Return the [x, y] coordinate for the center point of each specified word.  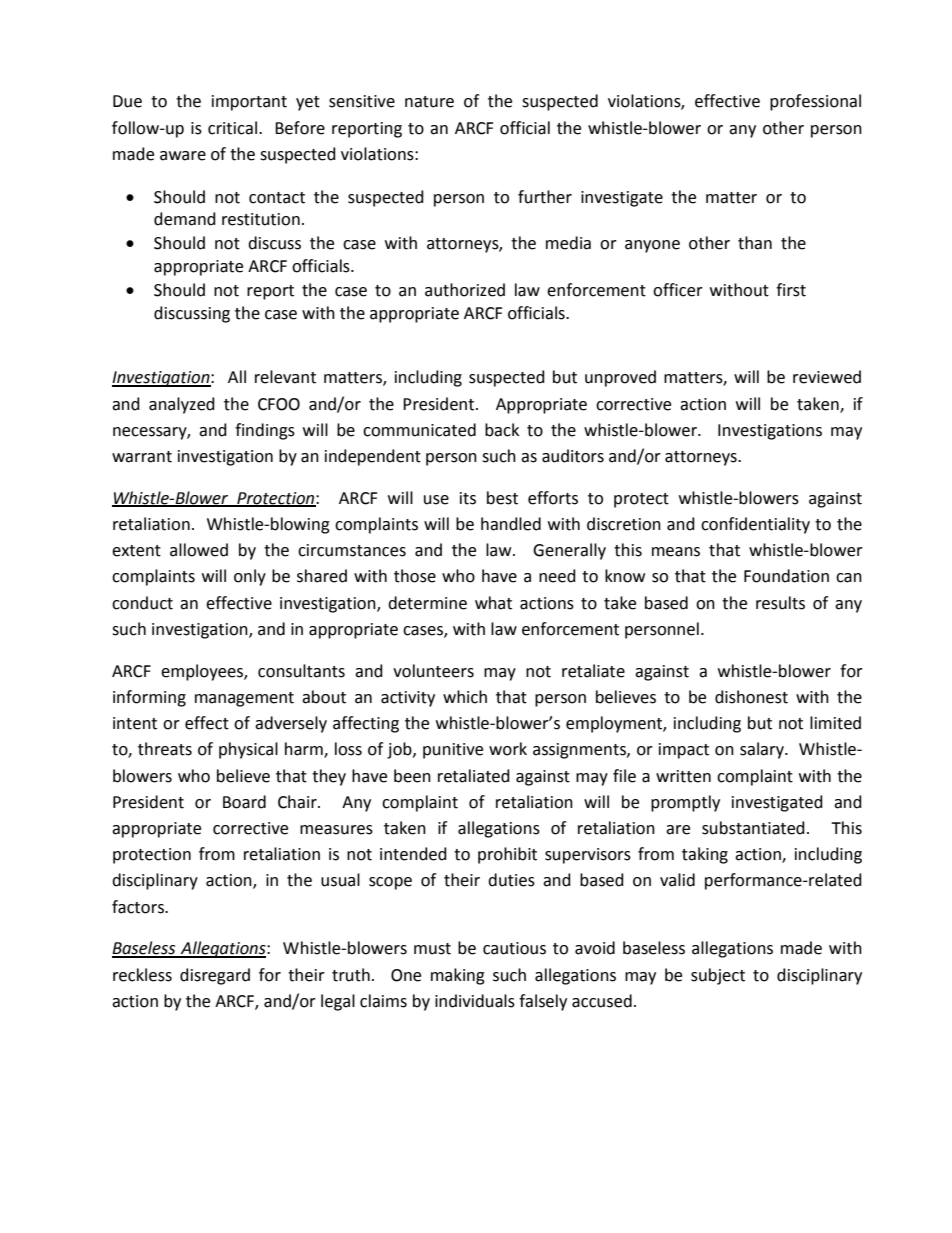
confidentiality [755, 525]
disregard [215, 976]
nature [429, 102]
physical [248, 750]
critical [232, 128]
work [508, 749]
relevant [285, 377]
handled [511, 524]
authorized [465, 290]
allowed [199, 550]
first [791, 290]
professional [815, 102]
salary [763, 750]
